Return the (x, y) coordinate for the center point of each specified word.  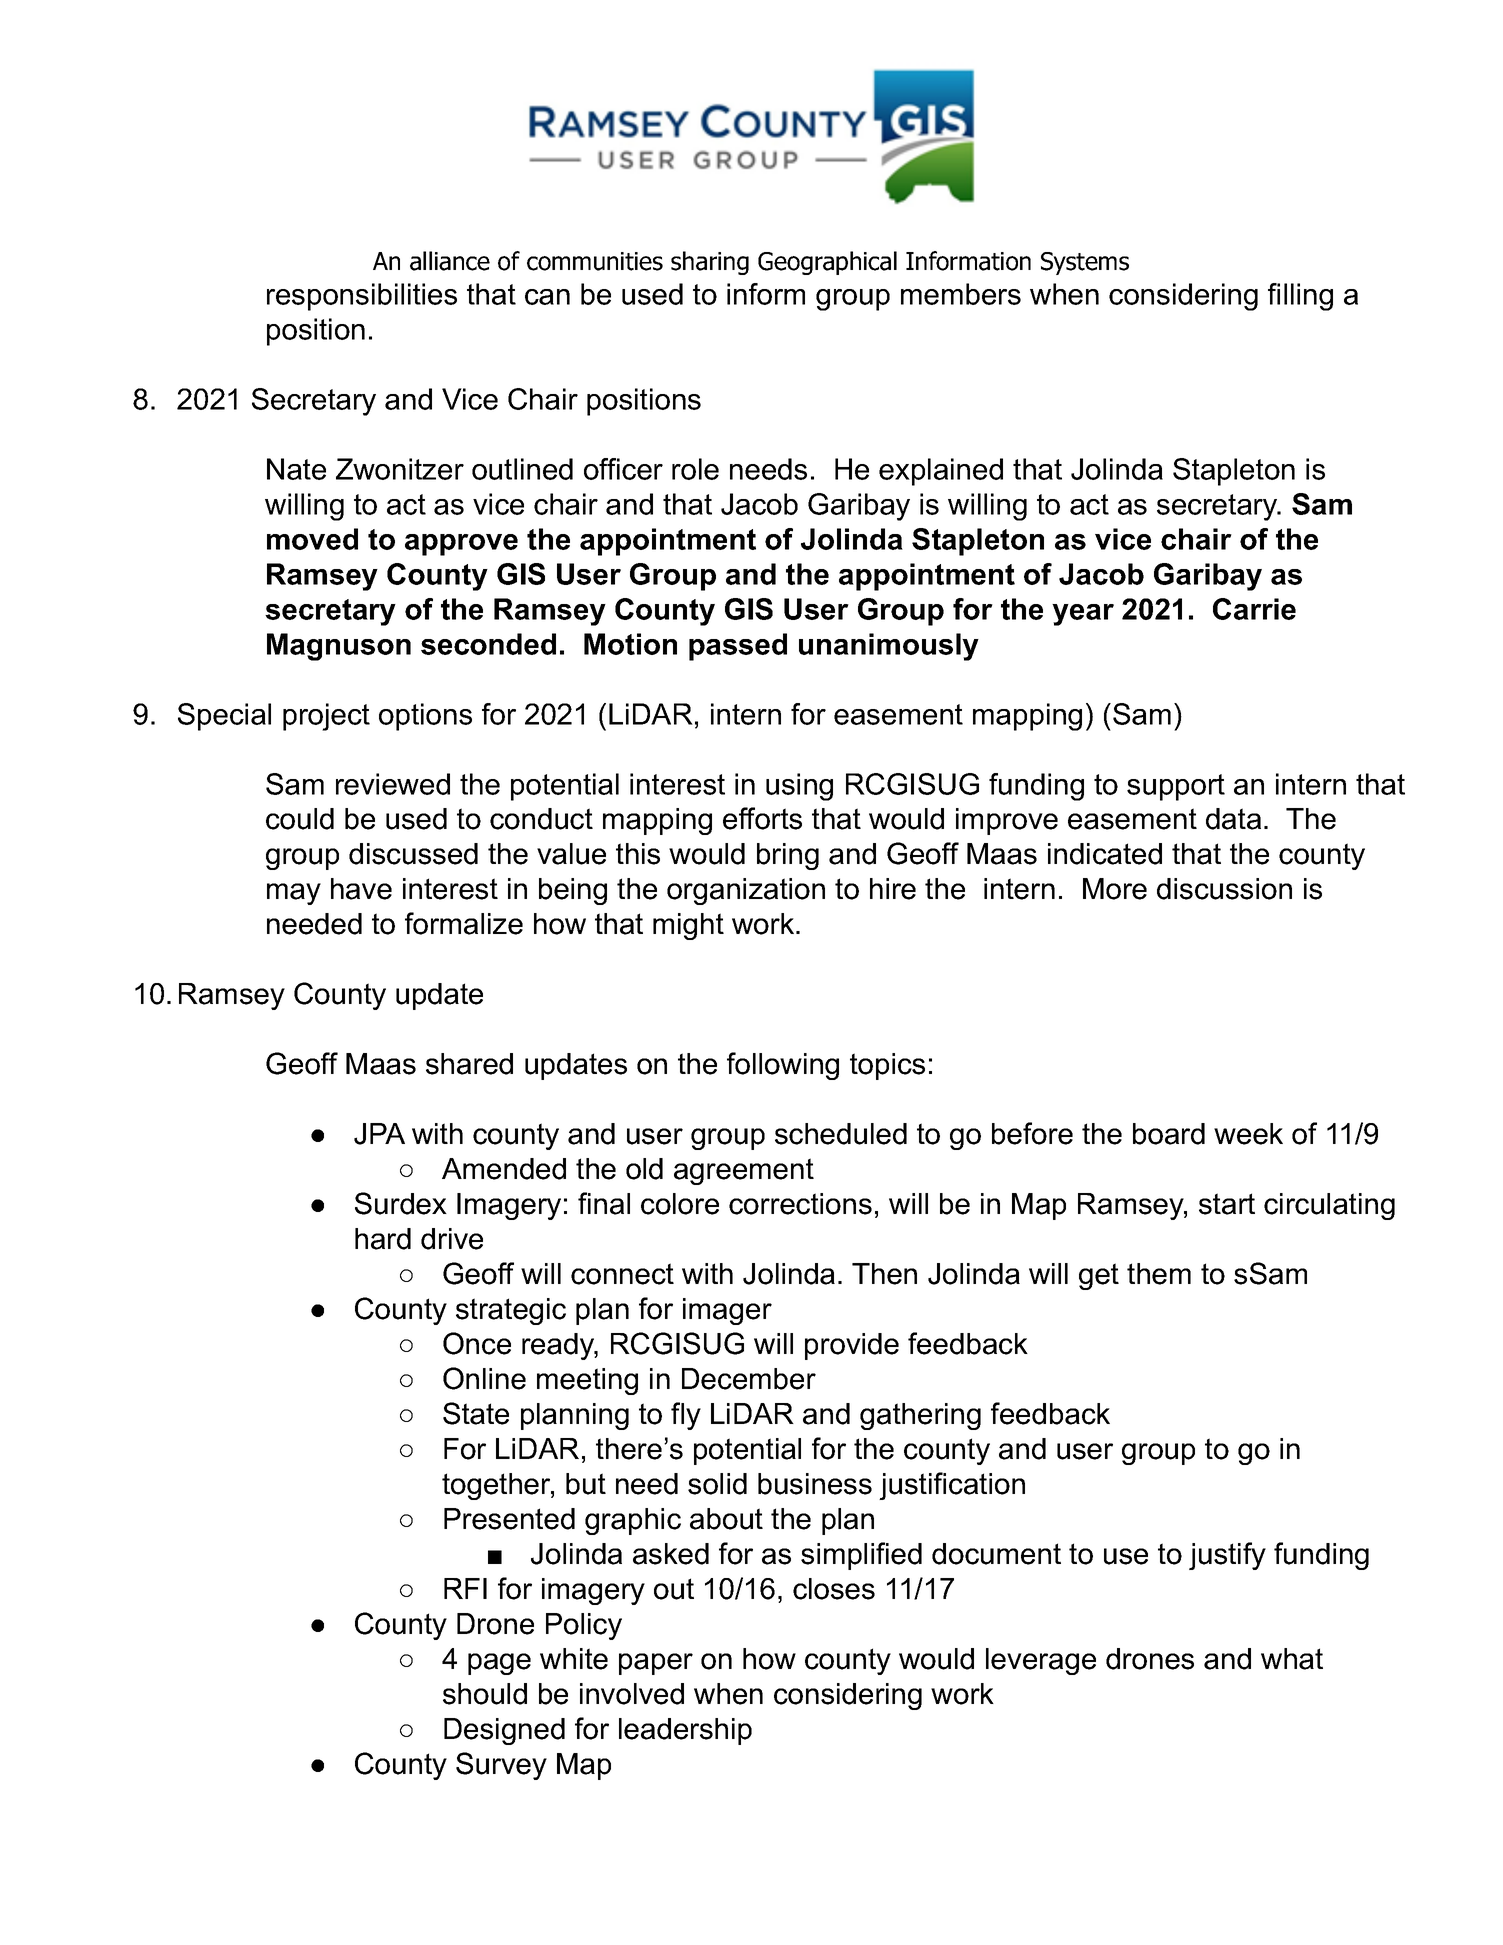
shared (469, 1064)
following (783, 1066)
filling (1300, 297)
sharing (710, 263)
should (485, 1694)
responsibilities (362, 297)
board (1169, 1134)
